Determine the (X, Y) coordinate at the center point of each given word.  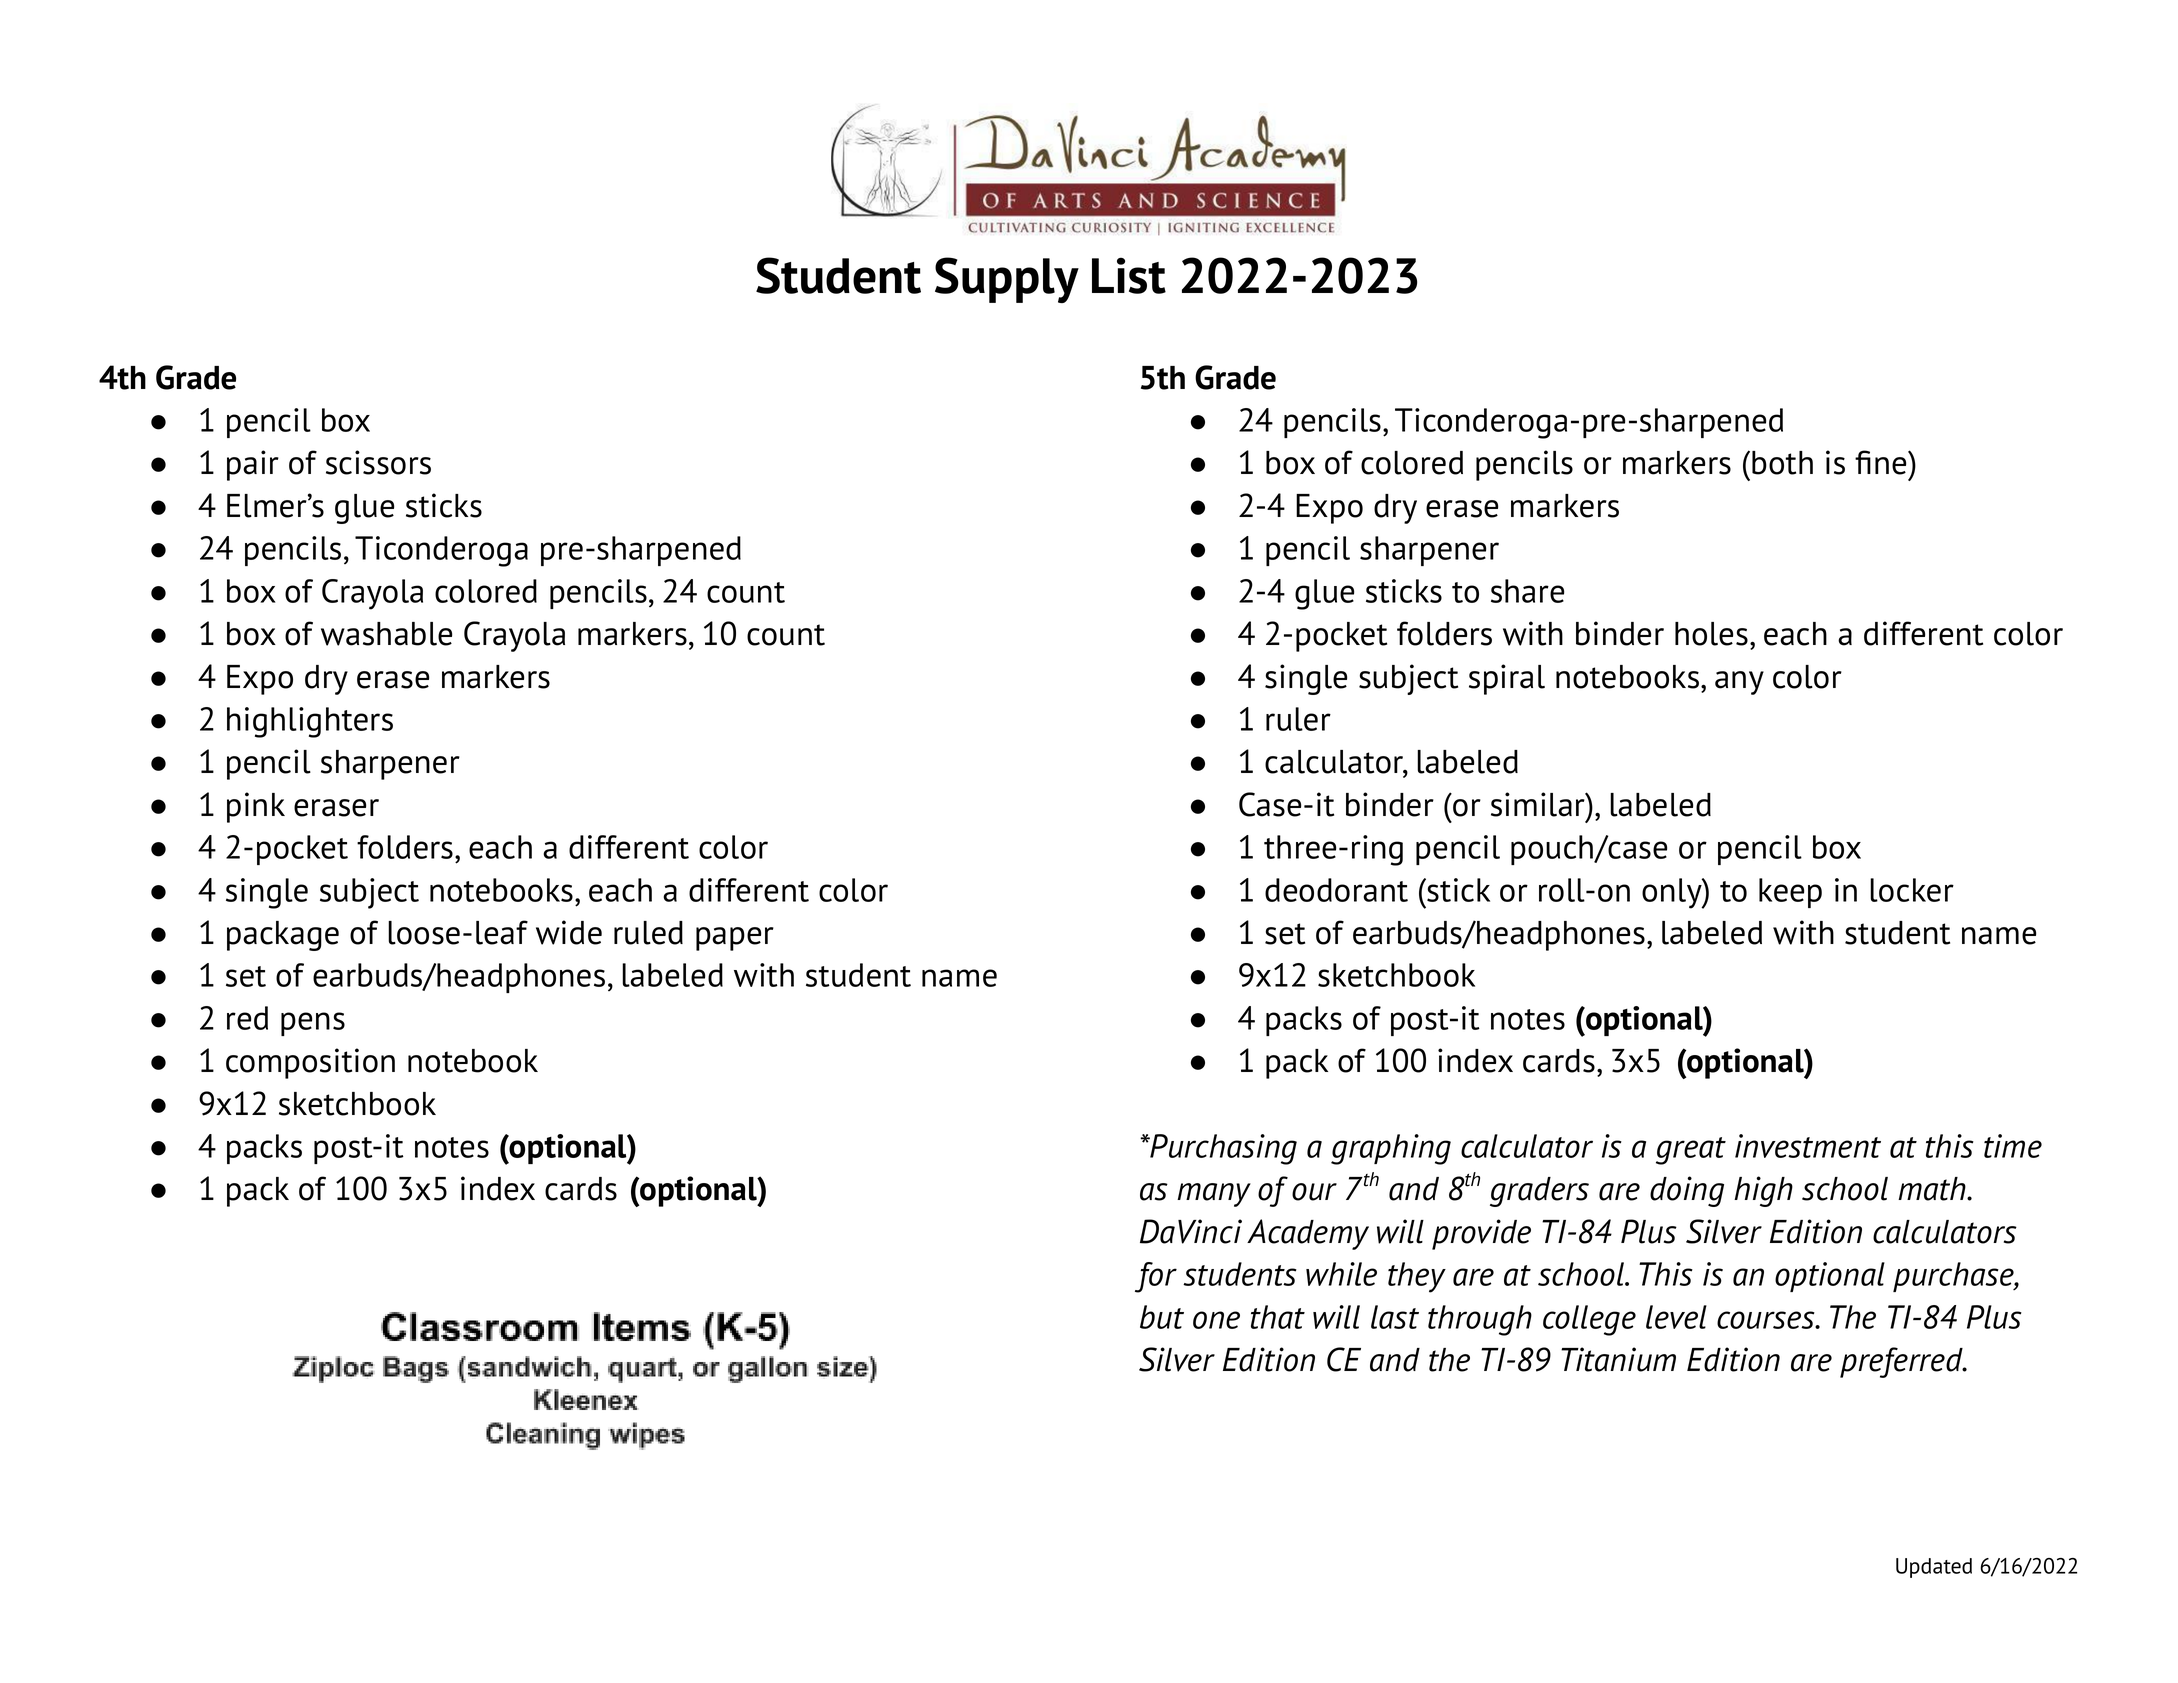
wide (569, 932)
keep (1790, 893)
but (1162, 1317)
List (1129, 275)
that (1278, 1317)
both (1782, 463)
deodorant (1336, 890)
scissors (378, 462)
